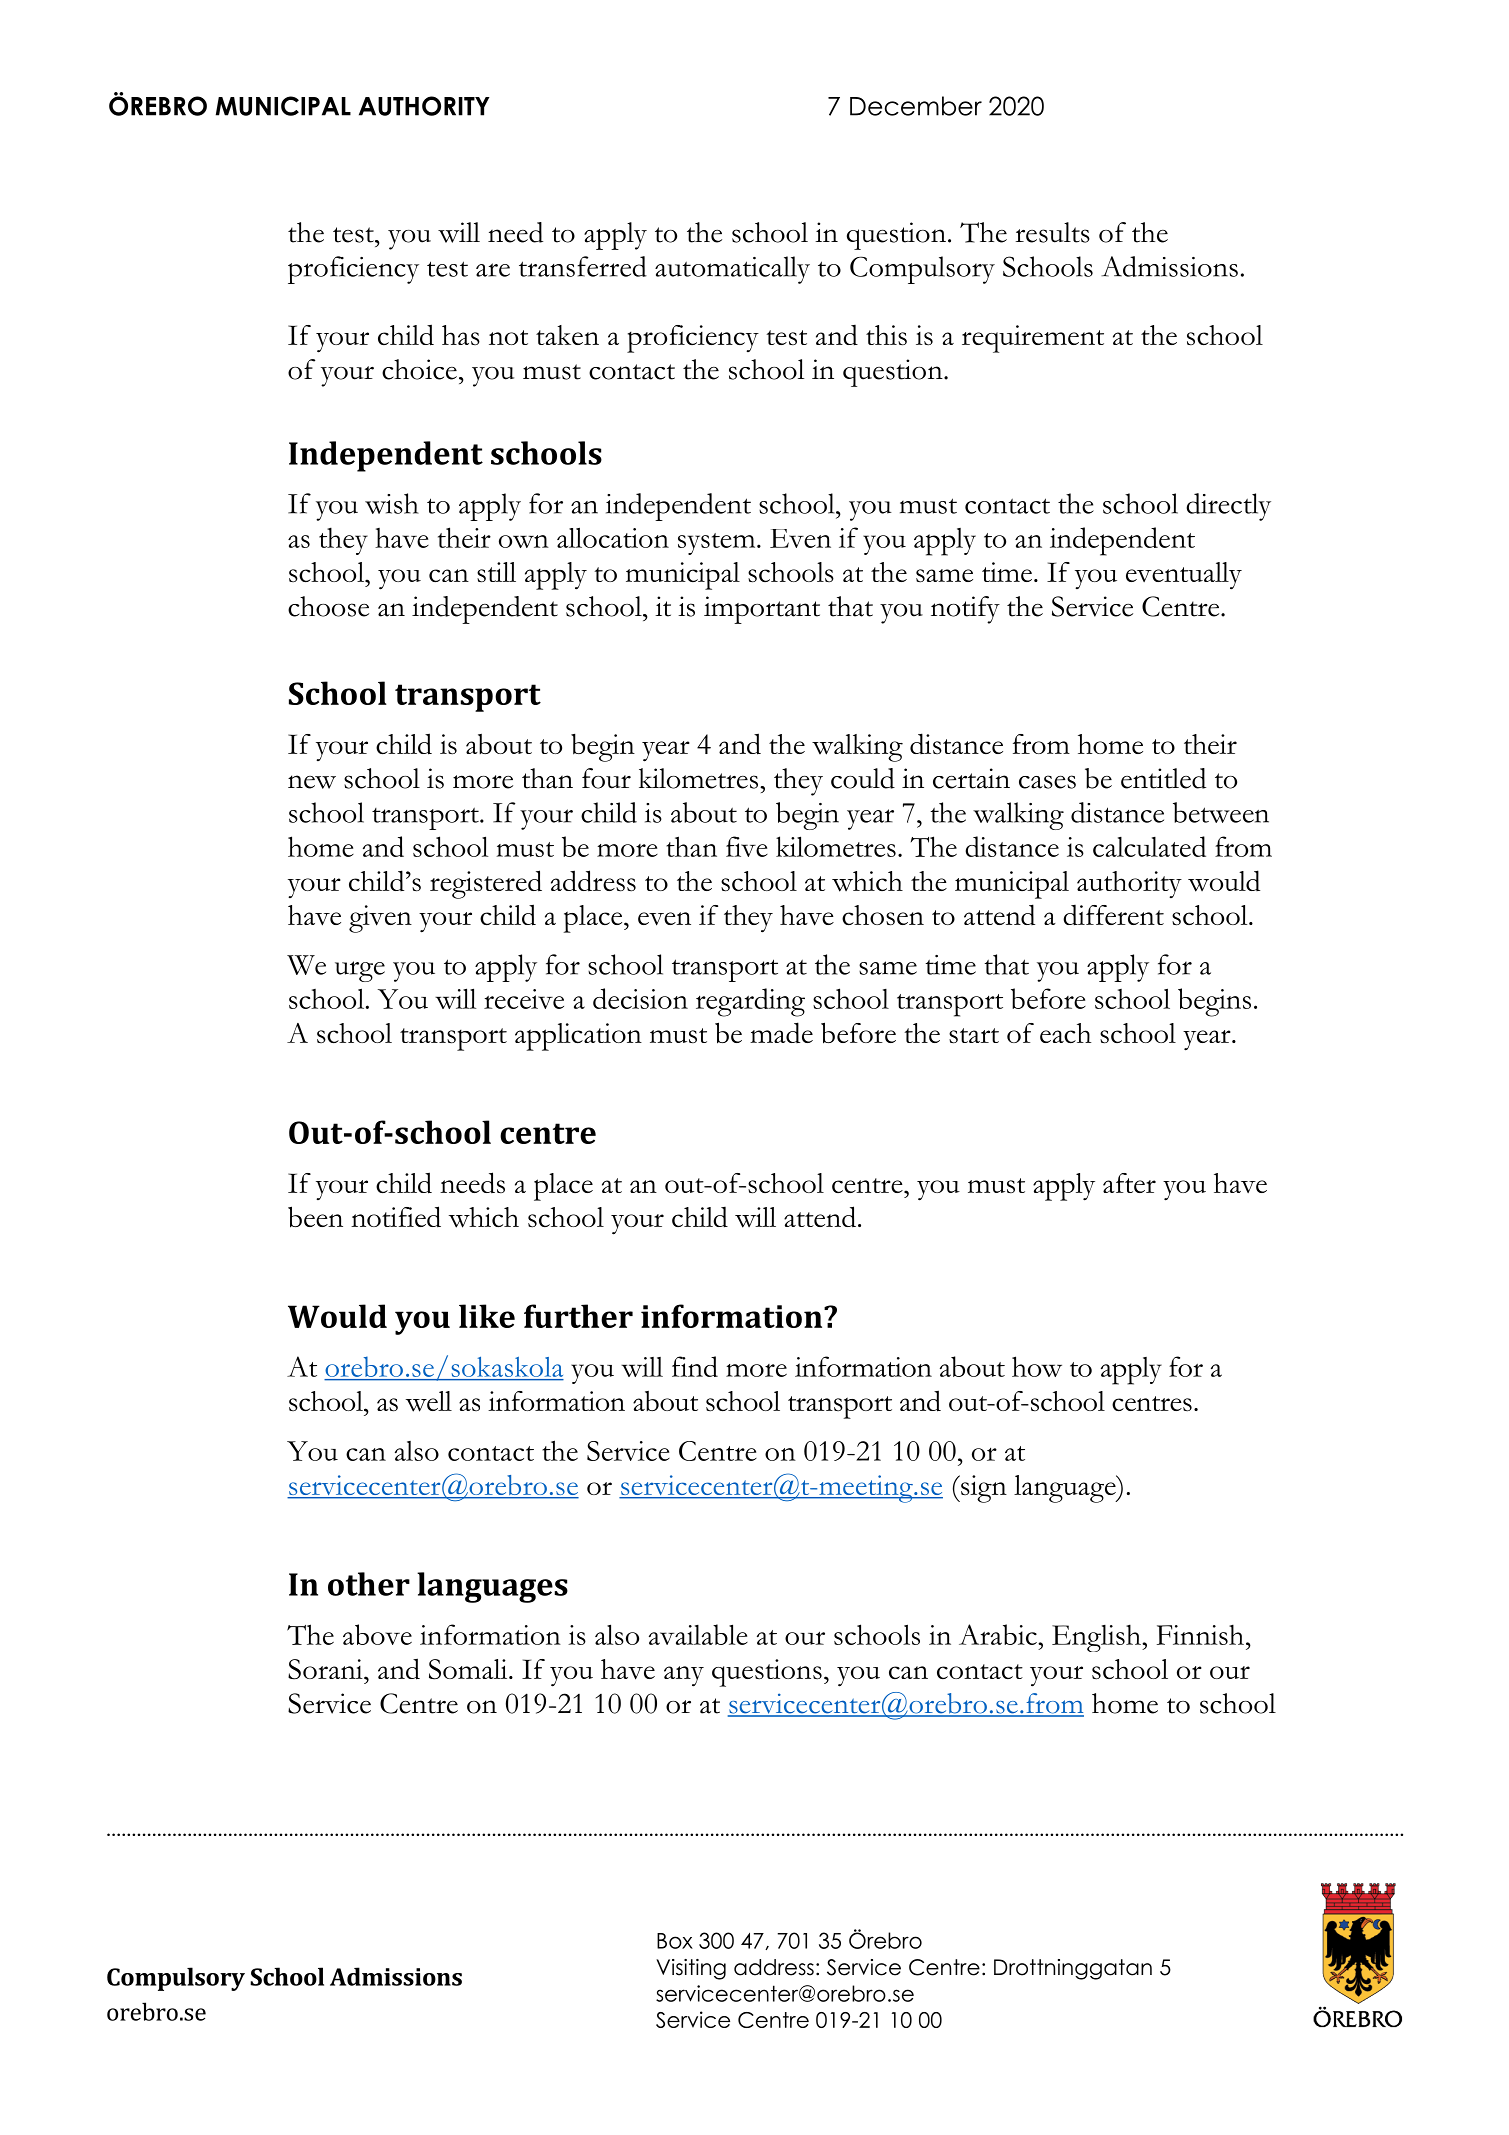 This screenshot has height=2135, width=1509. I want to click on are, so click(493, 270).
